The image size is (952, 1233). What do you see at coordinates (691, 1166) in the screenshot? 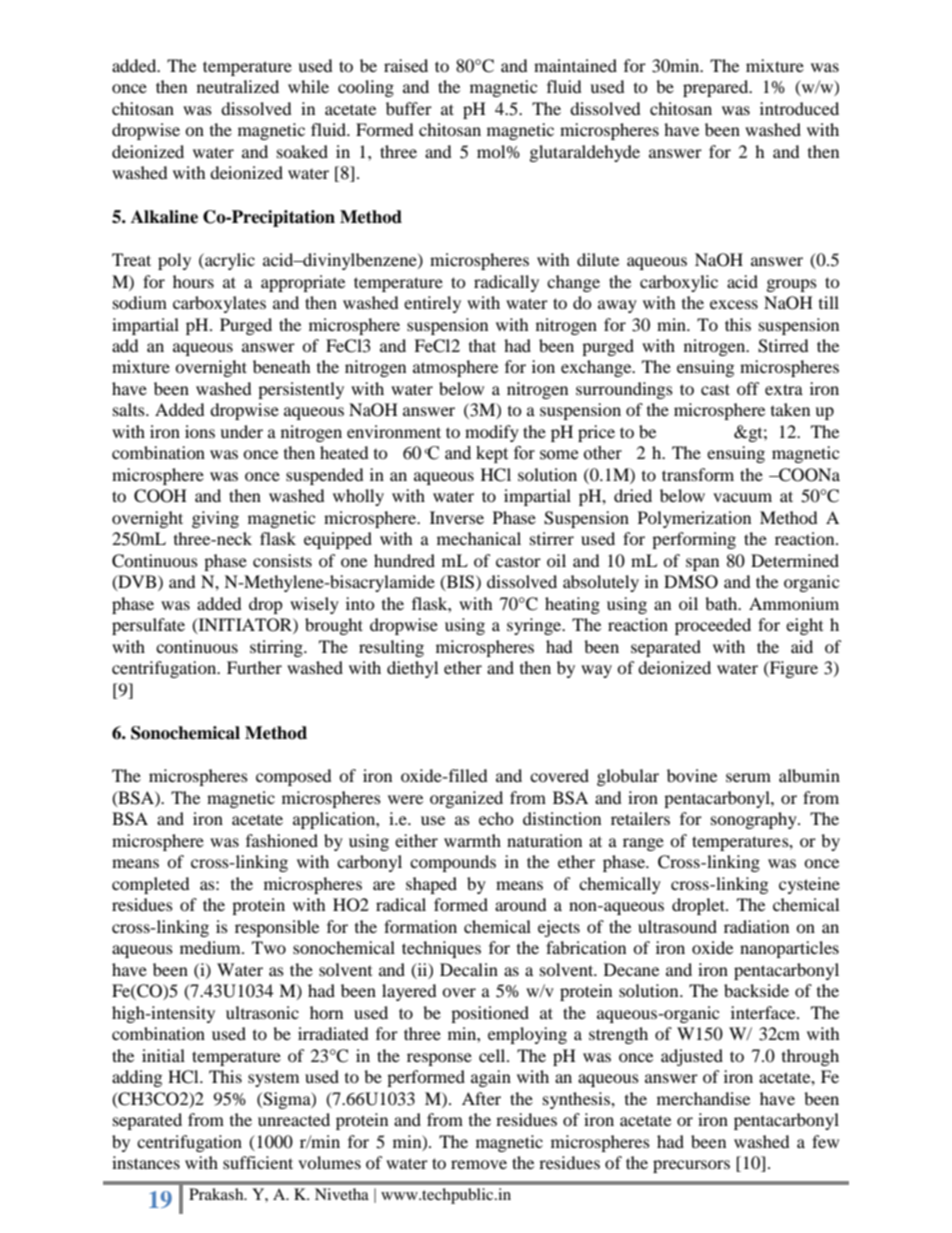
I see `precursors` at bounding box center [691, 1166].
